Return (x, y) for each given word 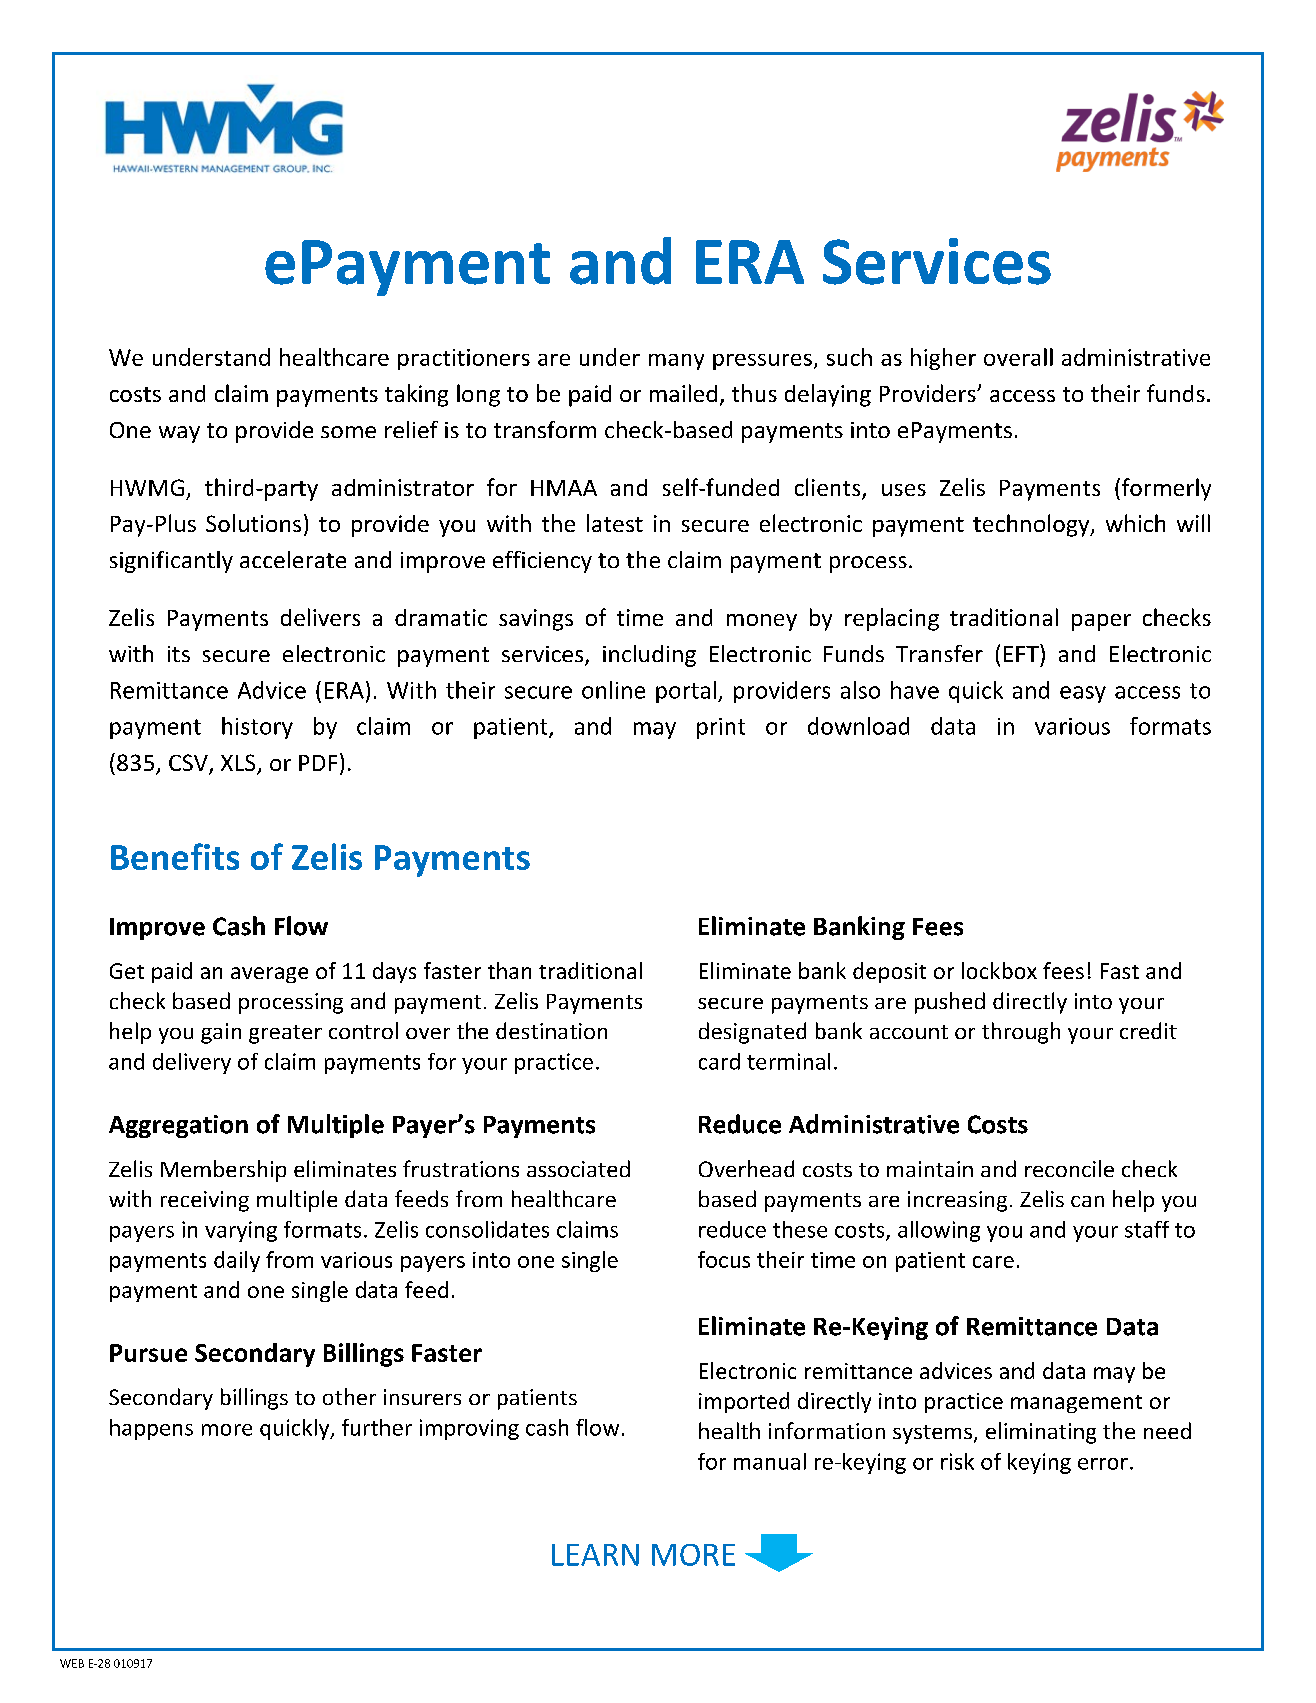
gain (221, 1033)
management (1076, 1404)
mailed (683, 393)
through (1021, 1033)
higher (943, 359)
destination (551, 1030)
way (179, 434)
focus (724, 1259)
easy (1083, 694)
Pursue (148, 1353)
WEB (72, 1663)
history (257, 728)
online (613, 690)
